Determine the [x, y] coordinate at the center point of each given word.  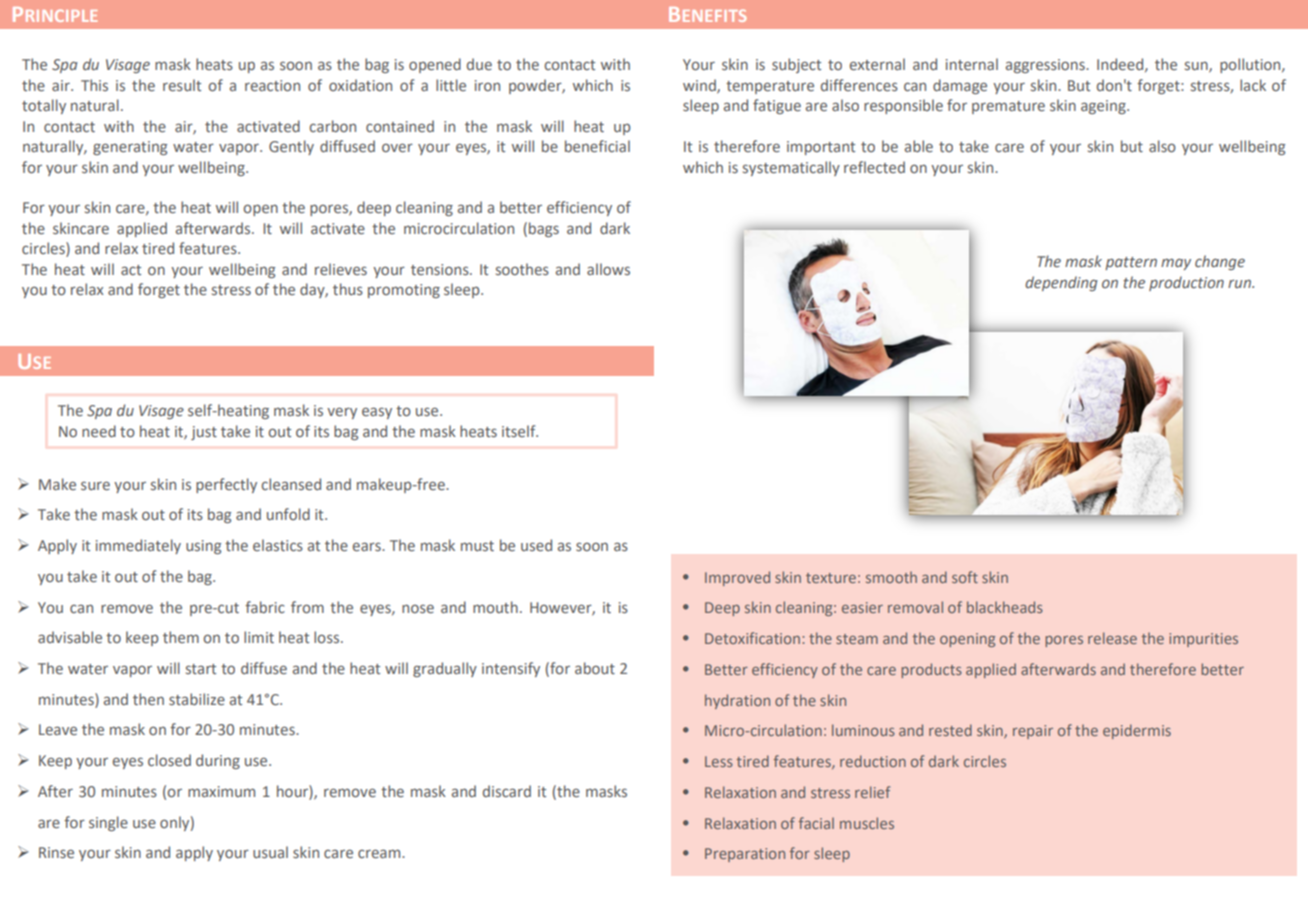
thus [348, 289]
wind [700, 86]
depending [1061, 283]
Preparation [745, 855]
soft [965, 577]
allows [608, 269]
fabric [265, 607]
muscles [867, 823]
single [108, 823]
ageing [1104, 107]
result [182, 85]
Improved [737, 578]
